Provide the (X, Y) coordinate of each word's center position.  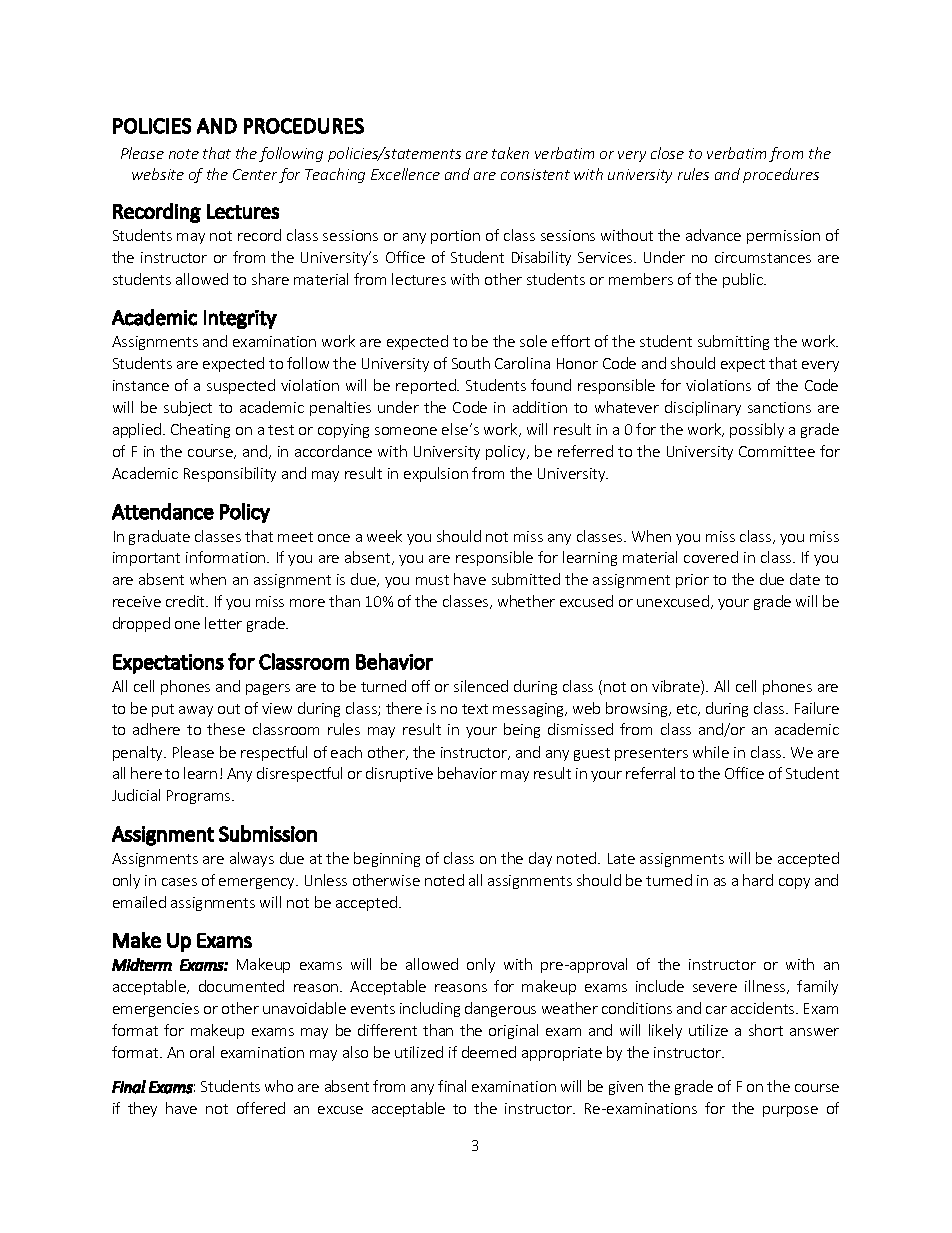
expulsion (436, 474)
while (711, 752)
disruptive (399, 774)
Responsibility (230, 474)
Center (255, 174)
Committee (777, 451)
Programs (200, 797)
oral (202, 1052)
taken (510, 153)
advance (713, 235)
